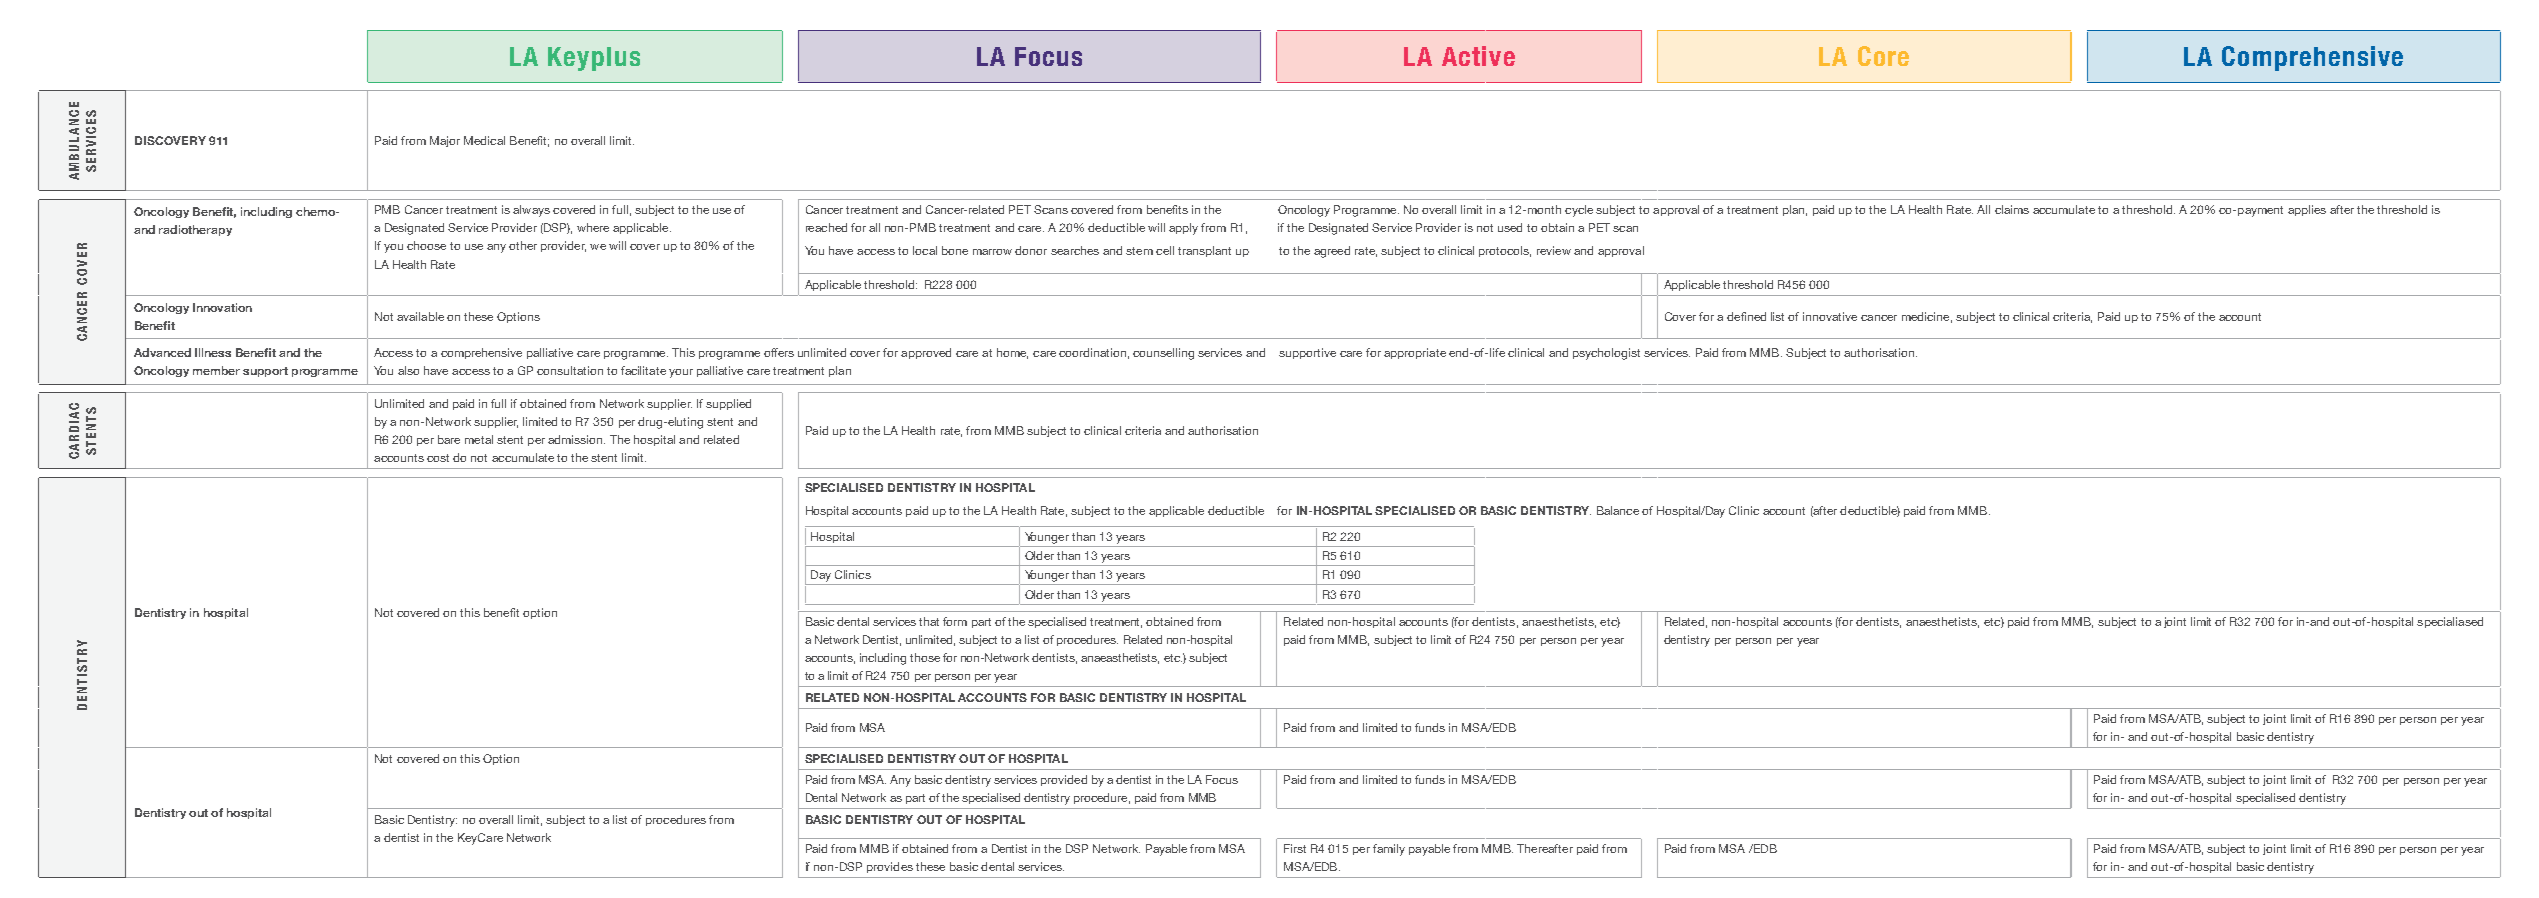  I want to click on provides, so click(890, 867).
